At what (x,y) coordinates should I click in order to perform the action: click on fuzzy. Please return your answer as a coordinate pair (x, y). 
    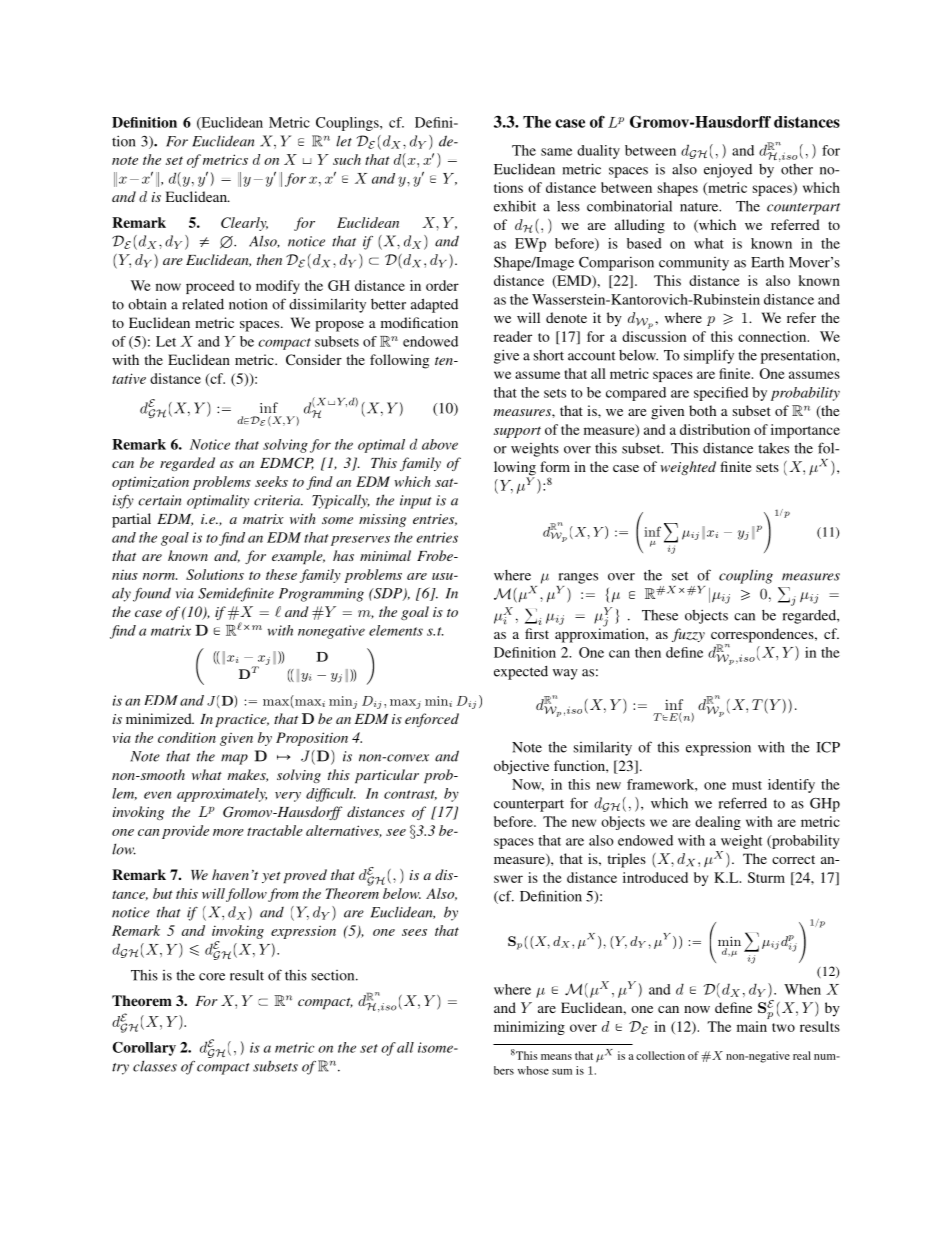
    Looking at the image, I should click on (688, 635).
